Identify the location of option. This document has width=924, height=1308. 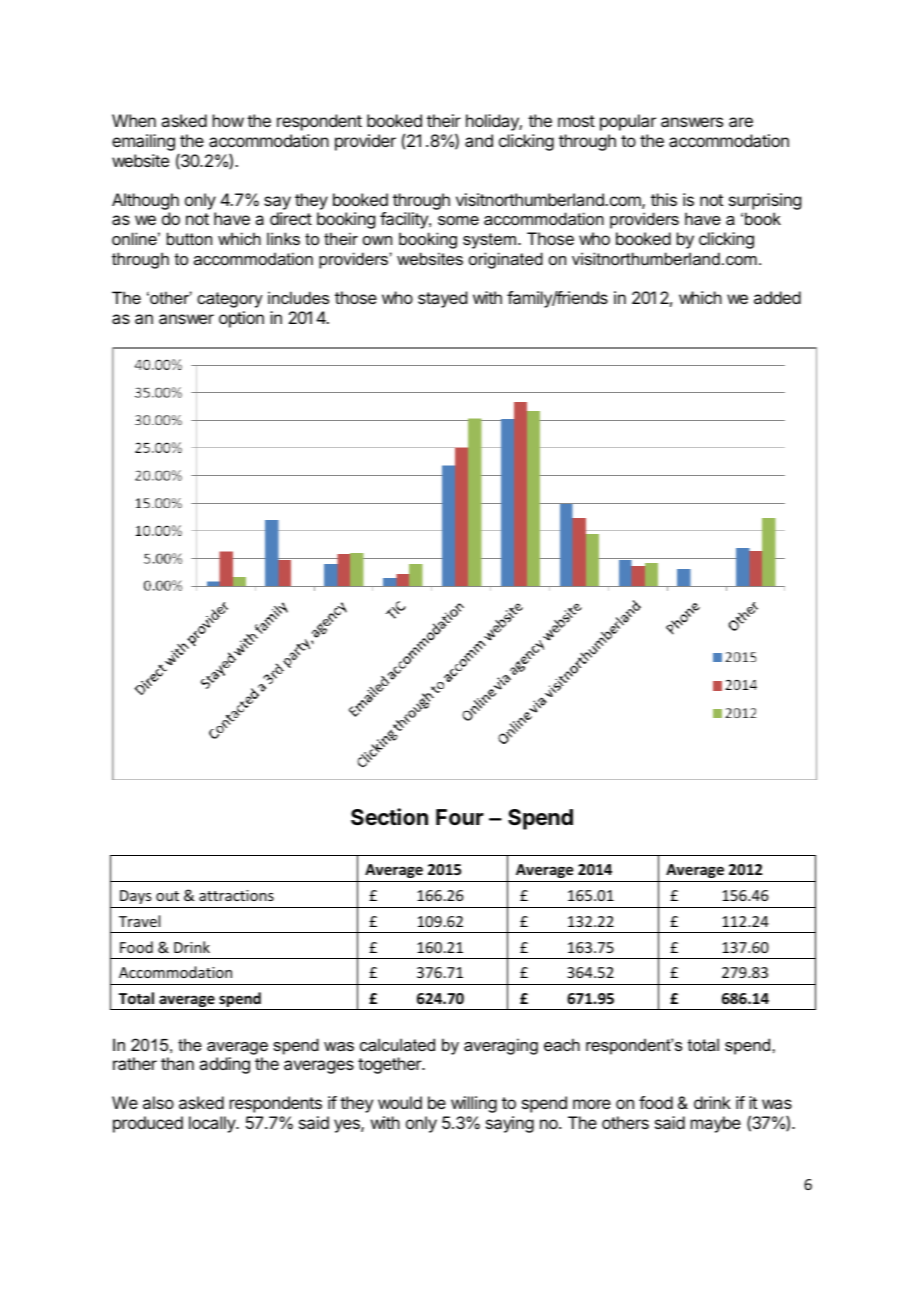
(241, 319).
